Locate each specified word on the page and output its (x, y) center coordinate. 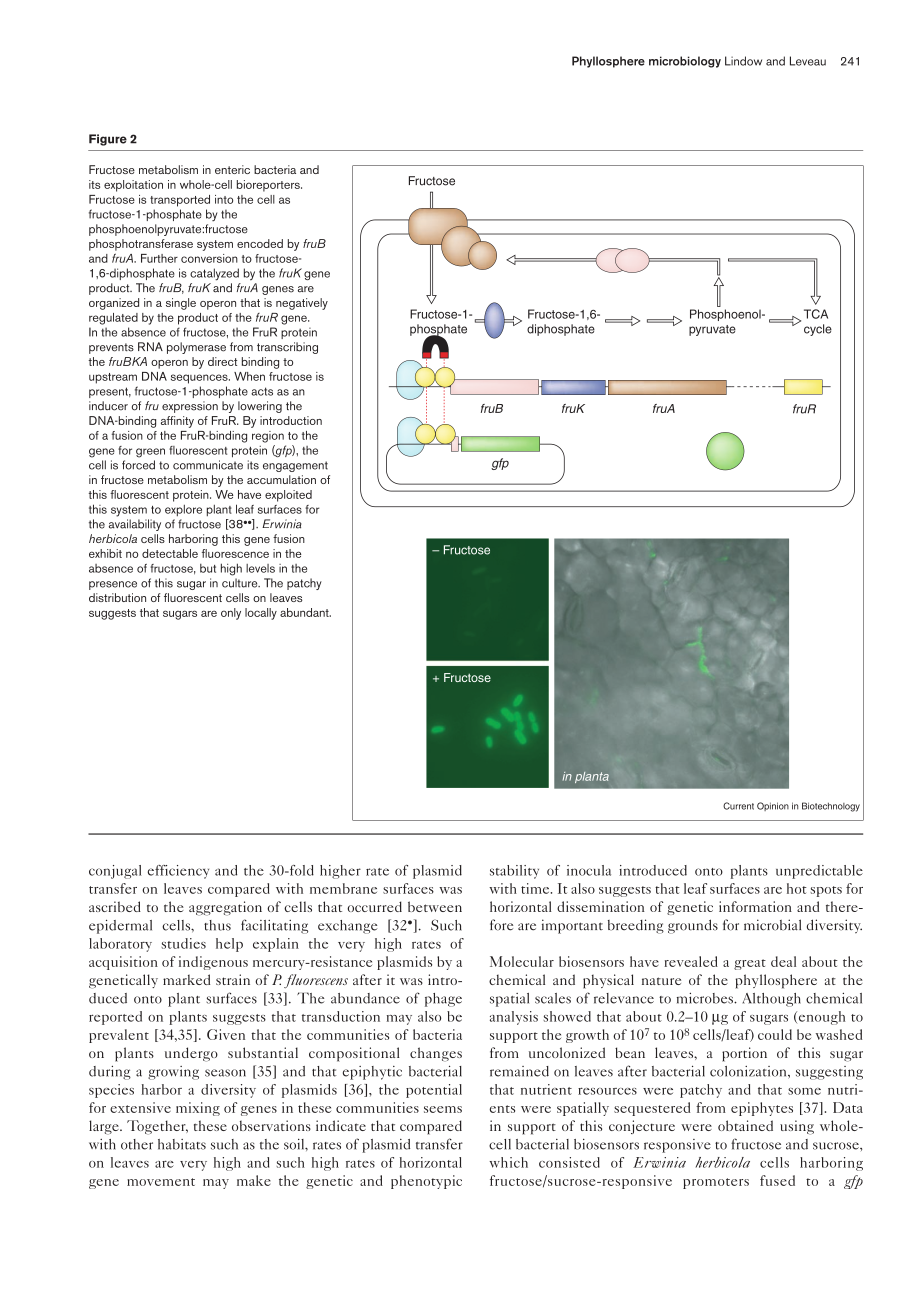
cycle (818, 330)
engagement (295, 466)
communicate (208, 465)
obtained (745, 1125)
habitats (182, 1144)
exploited (288, 496)
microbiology (685, 62)
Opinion (773, 806)
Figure (108, 140)
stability (514, 872)
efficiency (178, 872)
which (508, 1162)
